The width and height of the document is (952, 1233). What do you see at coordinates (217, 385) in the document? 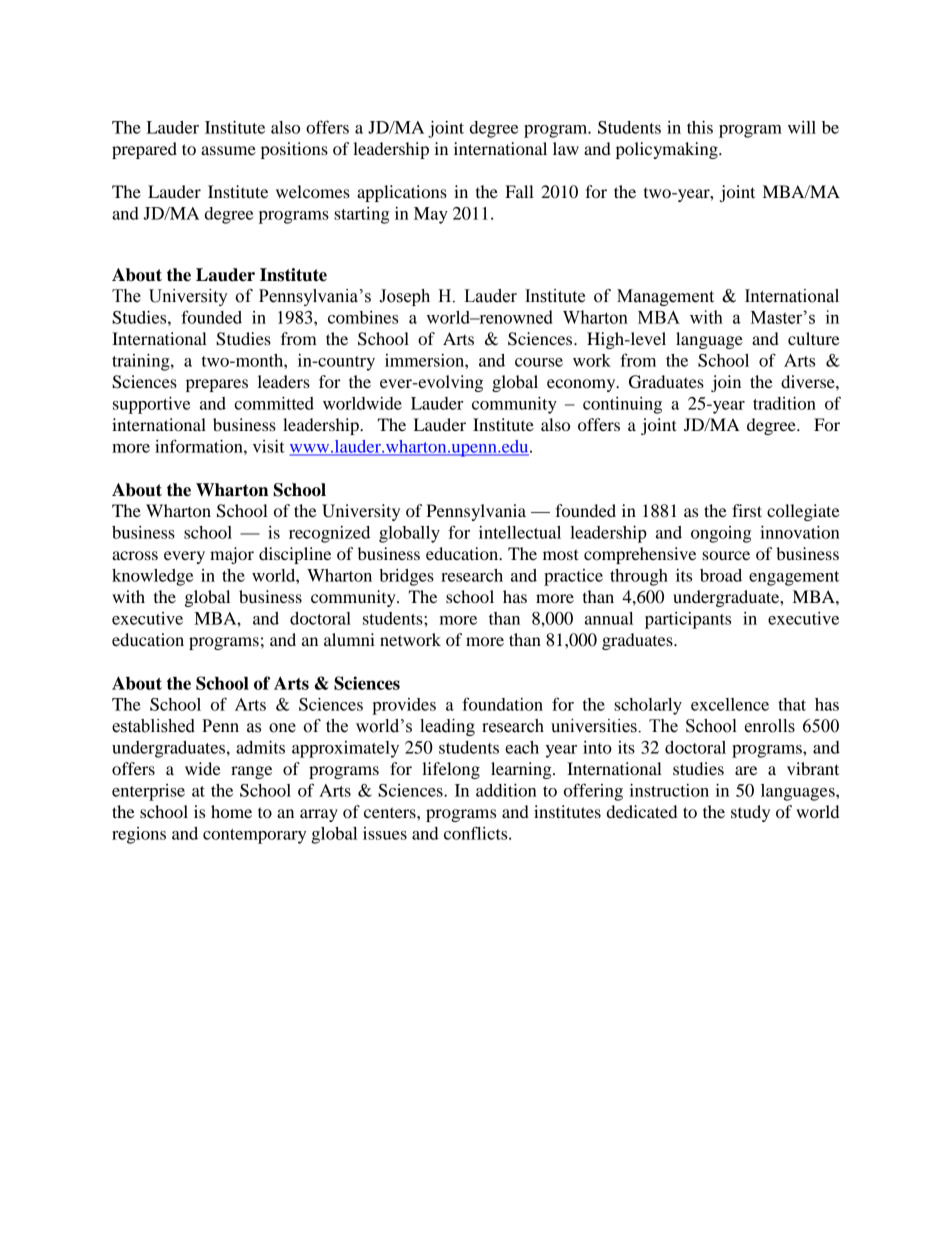
I see `prepares` at bounding box center [217, 385].
